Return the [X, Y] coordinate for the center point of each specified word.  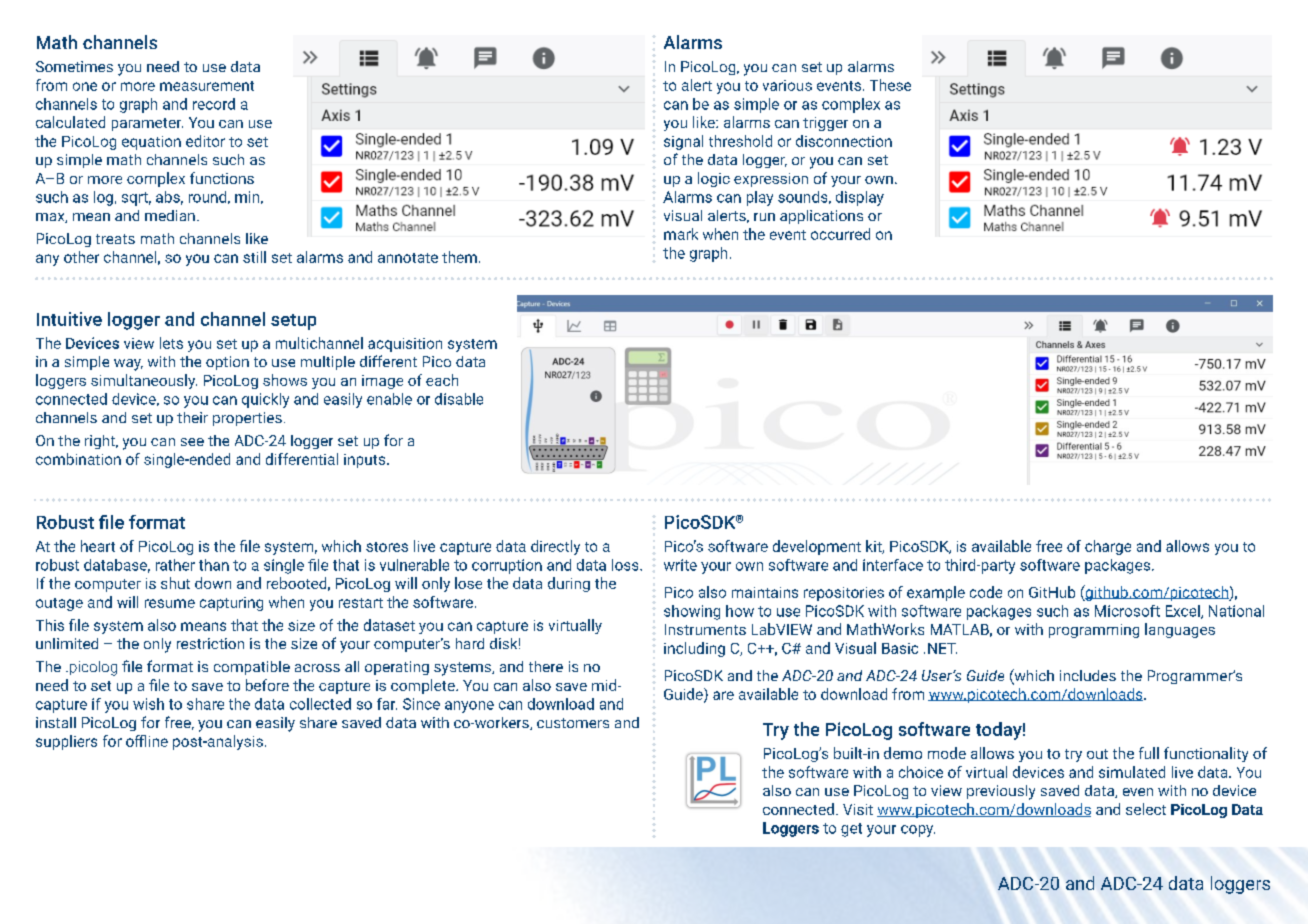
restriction [210, 643]
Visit [858, 809]
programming [1094, 631]
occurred [840, 234]
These [890, 85]
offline [147, 741]
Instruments [705, 629]
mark [681, 234]
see [192, 442]
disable [459, 399]
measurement [207, 86]
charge [1108, 547]
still [254, 257]
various [787, 85]
